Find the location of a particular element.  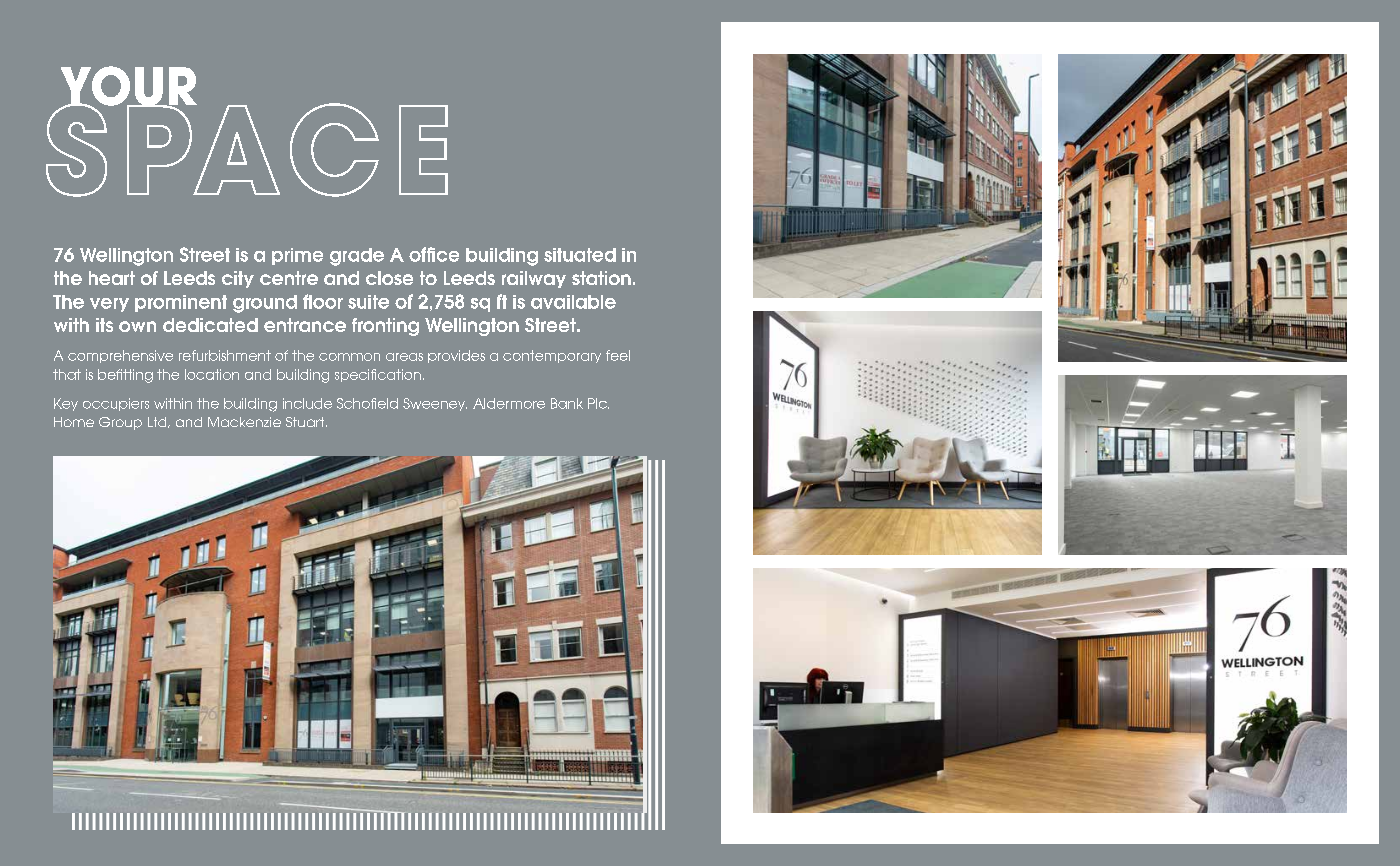

contemporary is located at coordinates (552, 356).
